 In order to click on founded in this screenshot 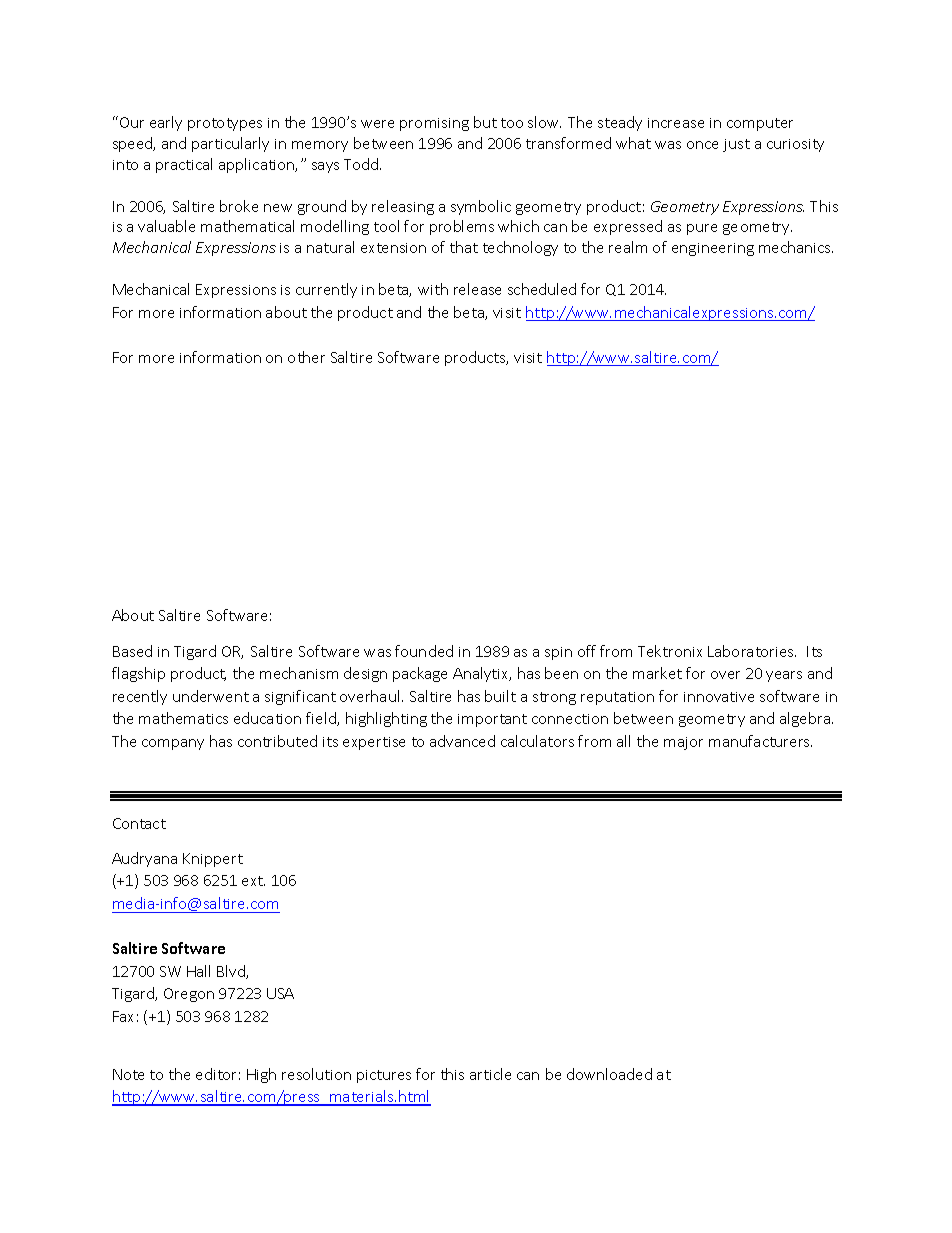, I will do `click(424, 651)`.
